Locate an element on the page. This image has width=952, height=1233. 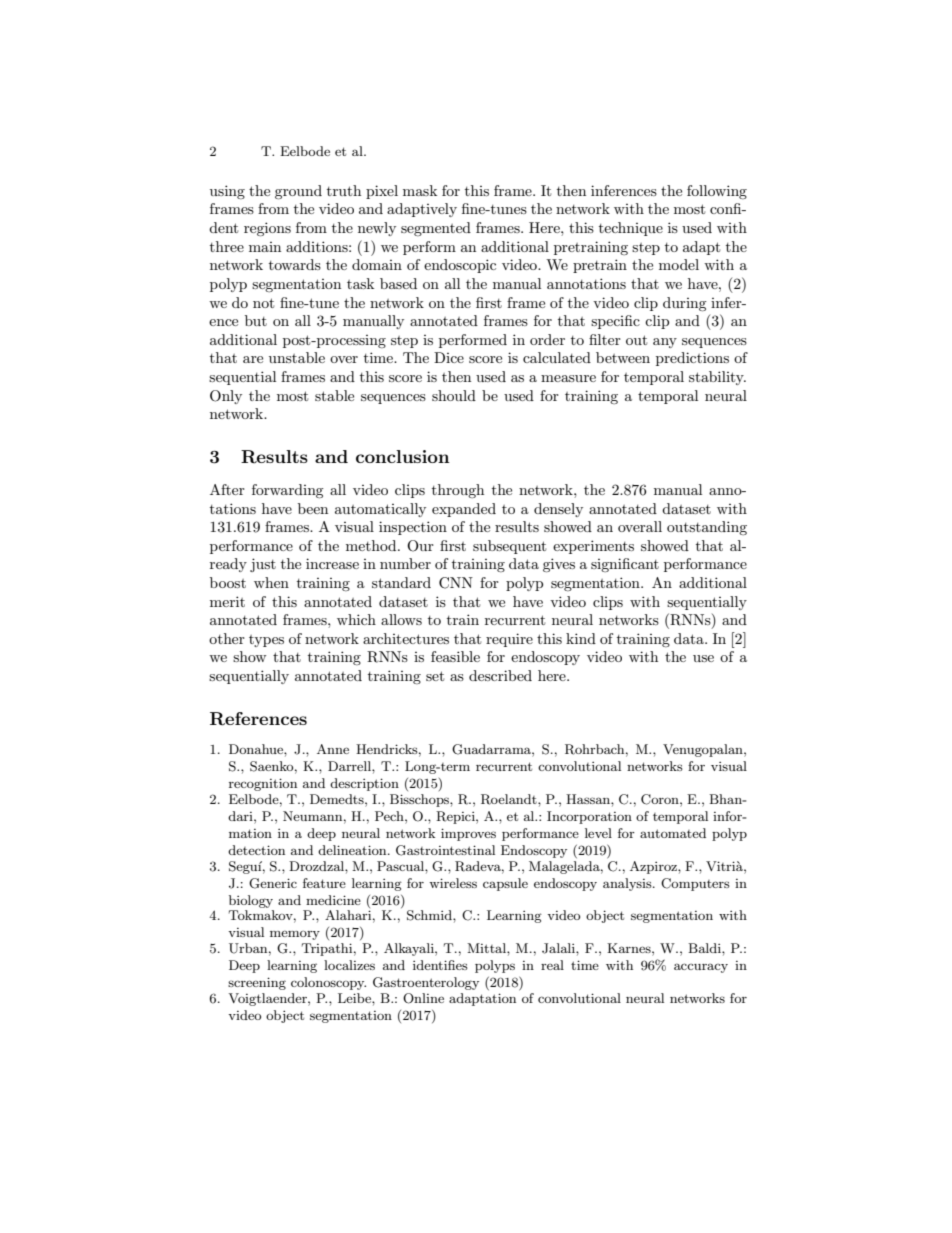
technique is located at coordinates (631, 229).
